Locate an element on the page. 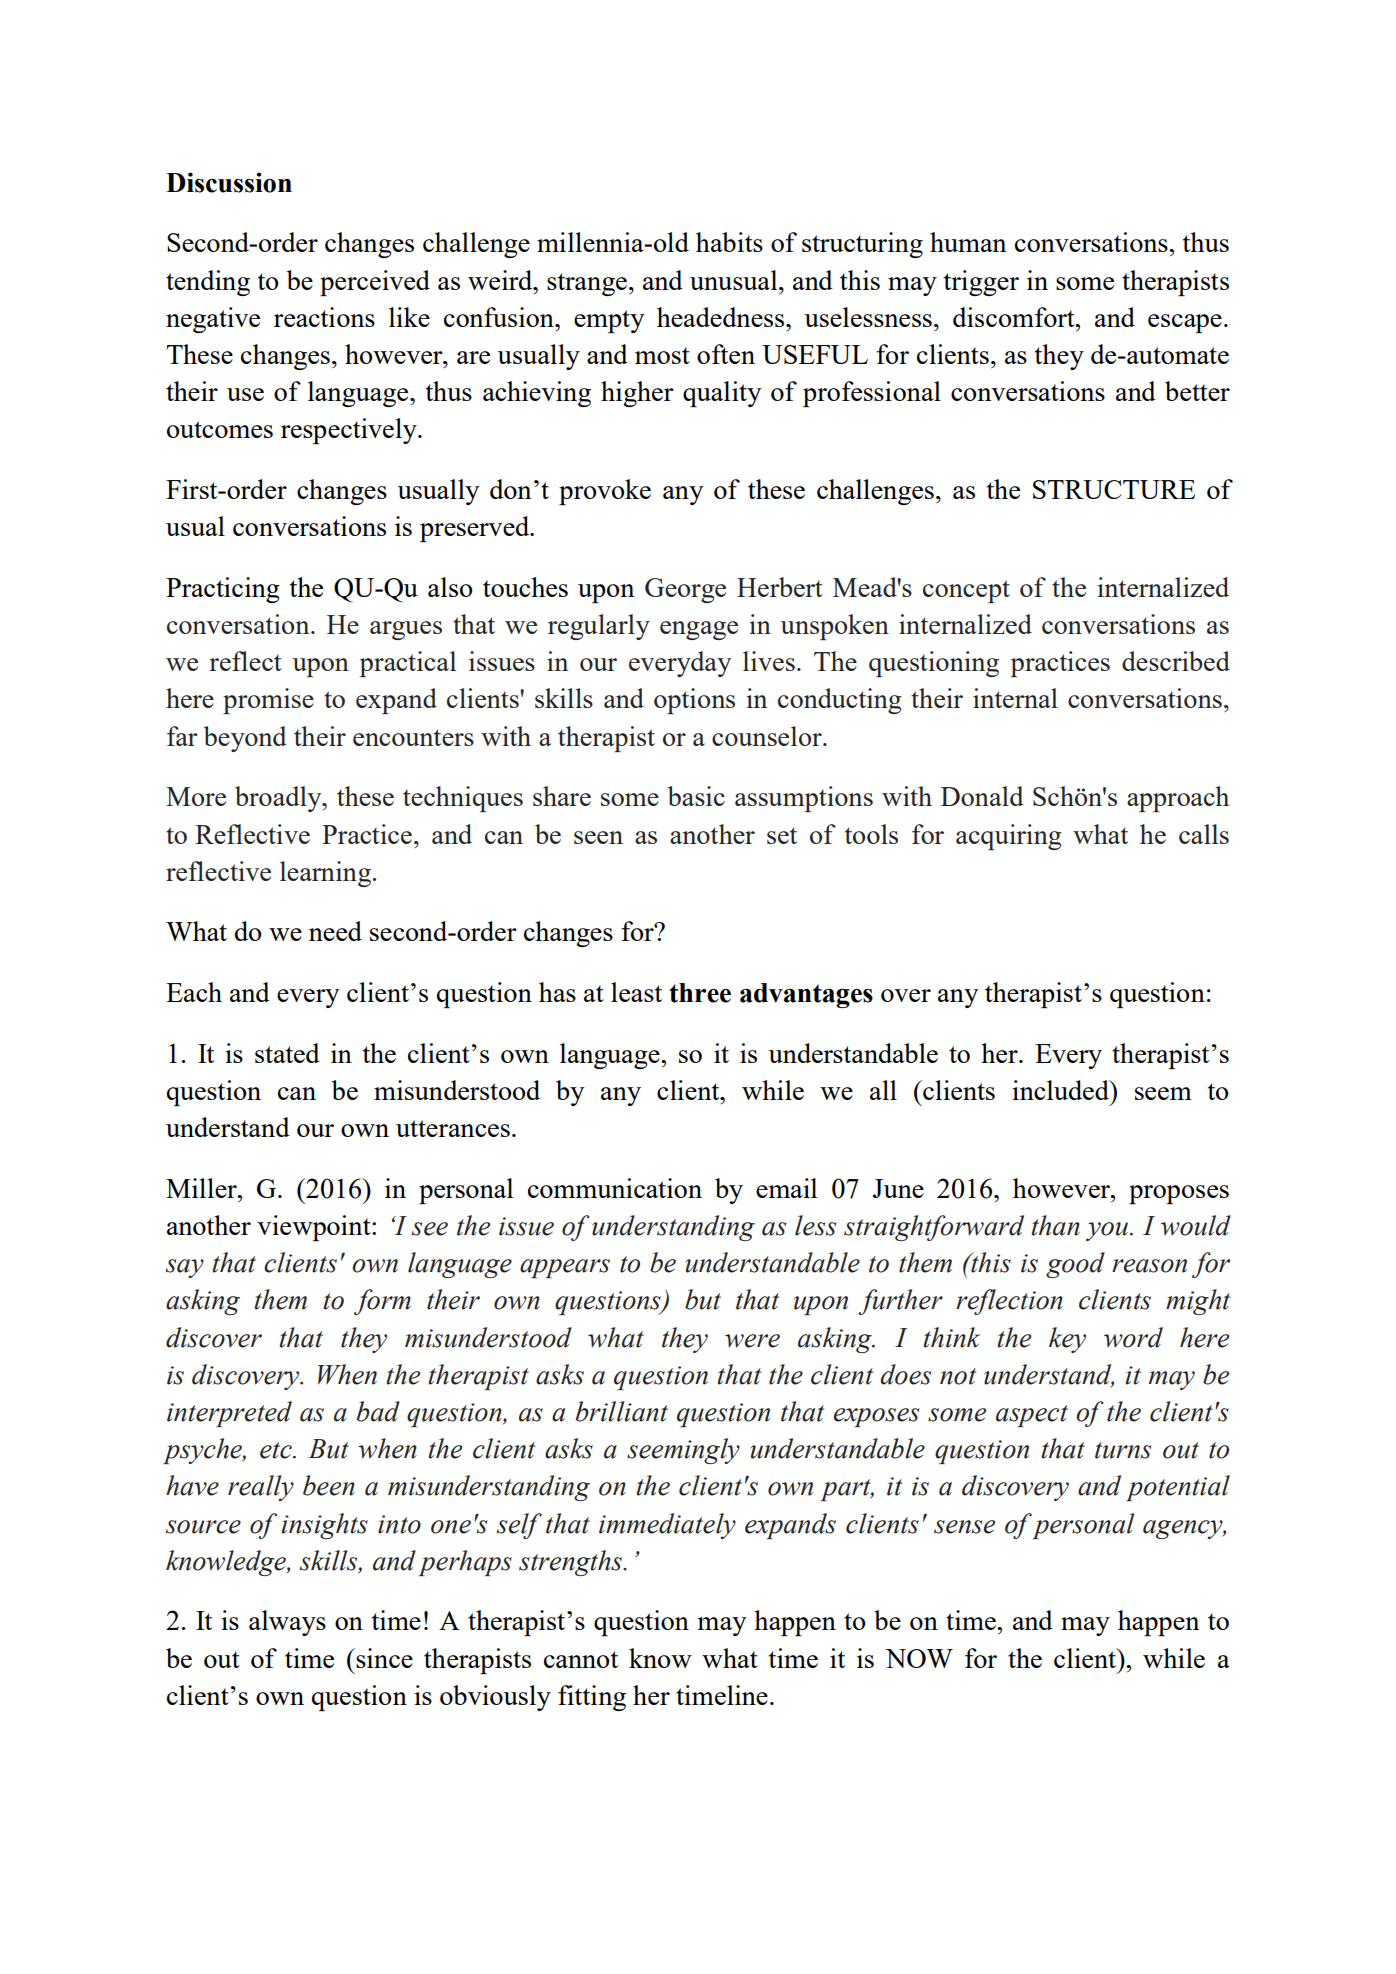  sense is located at coordinates (964, 1527).
